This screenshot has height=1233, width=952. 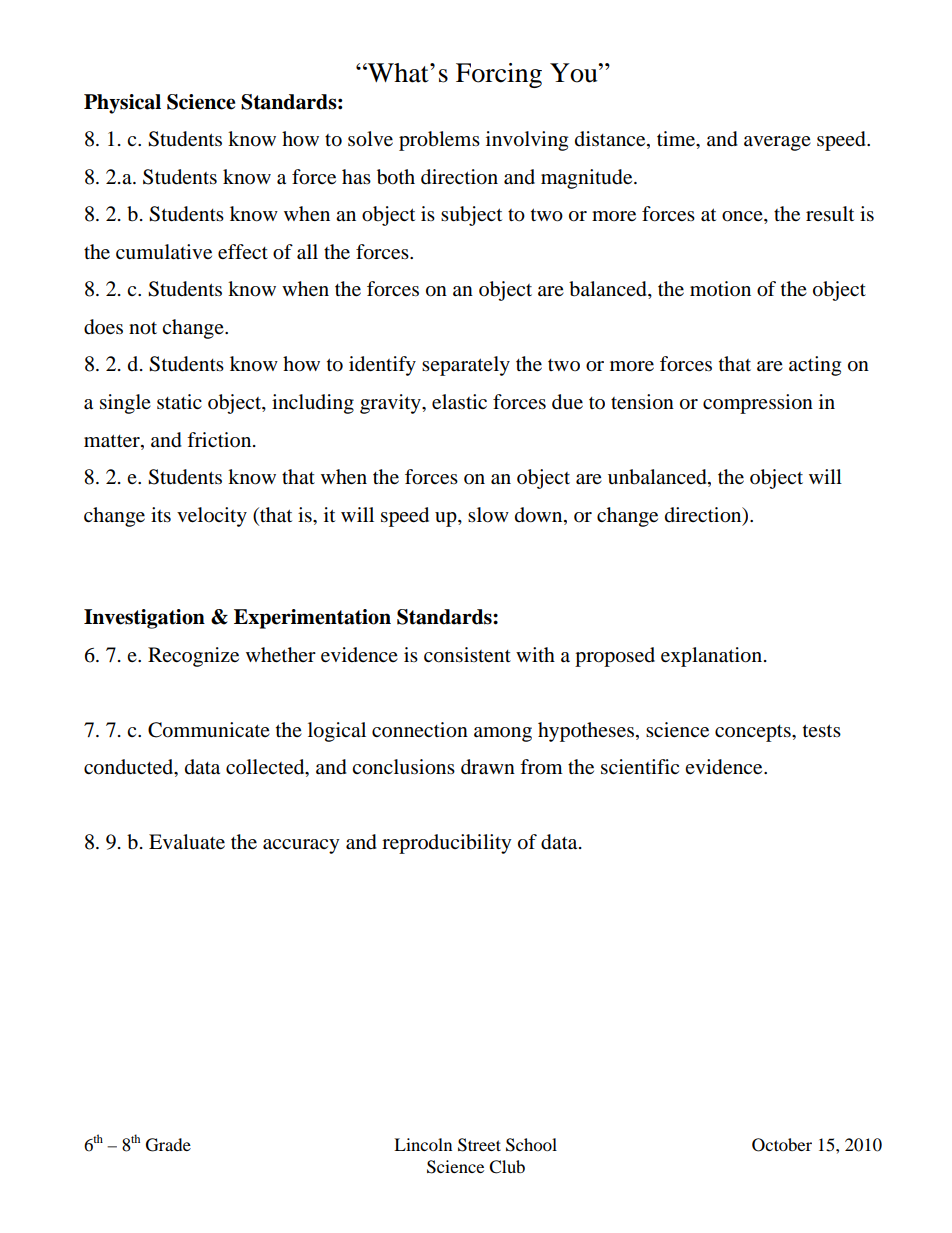 What do you see at coordinates (144, 619) in the screenshot?
I see `Investigation` at bounding box center [144, 619].
